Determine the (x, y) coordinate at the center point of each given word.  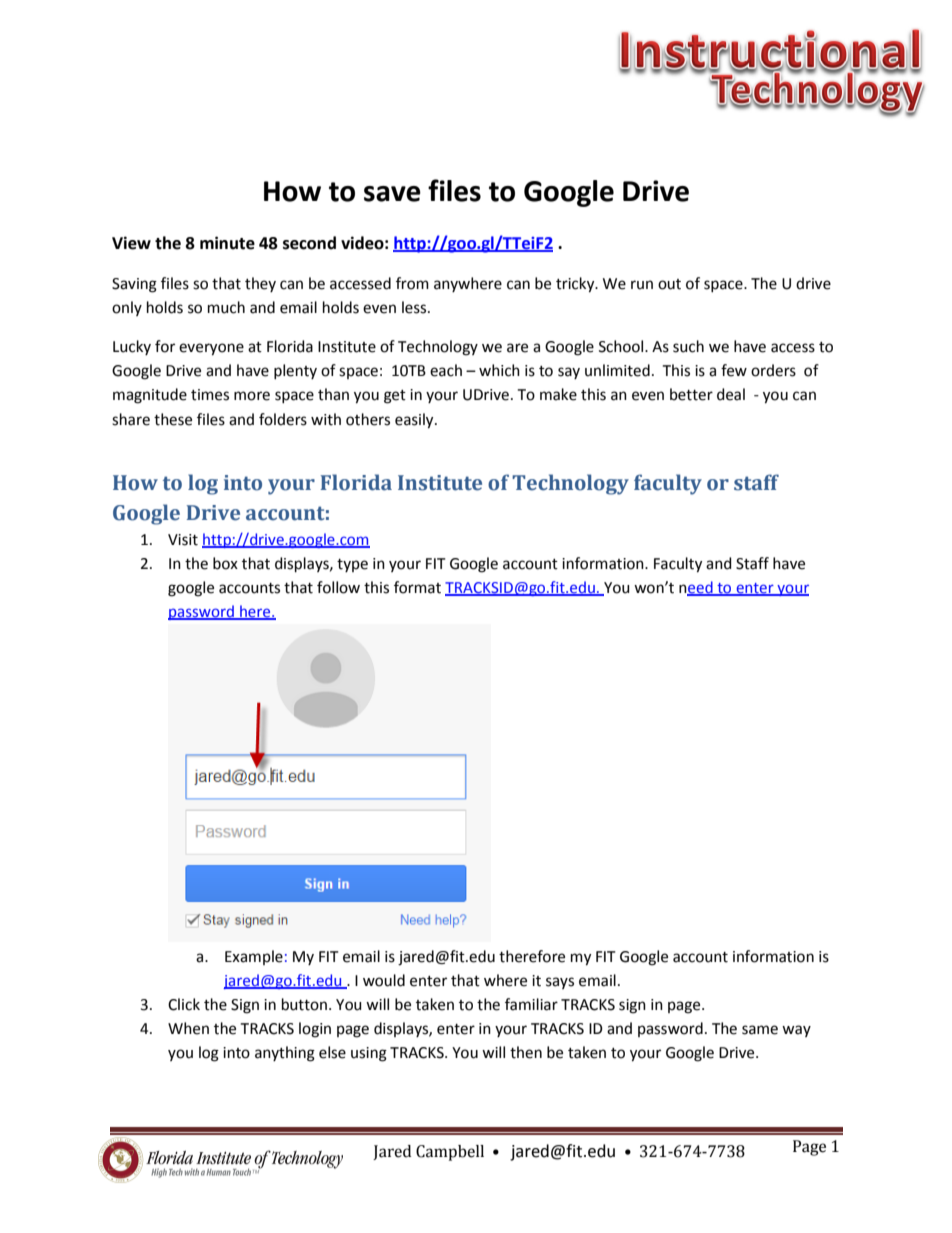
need (697, 588)
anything (285, 1054)
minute (227, 243)
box (225, 563)
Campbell (450, 1153)
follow (338, 587)
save (392, 194)
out (669, 284)
